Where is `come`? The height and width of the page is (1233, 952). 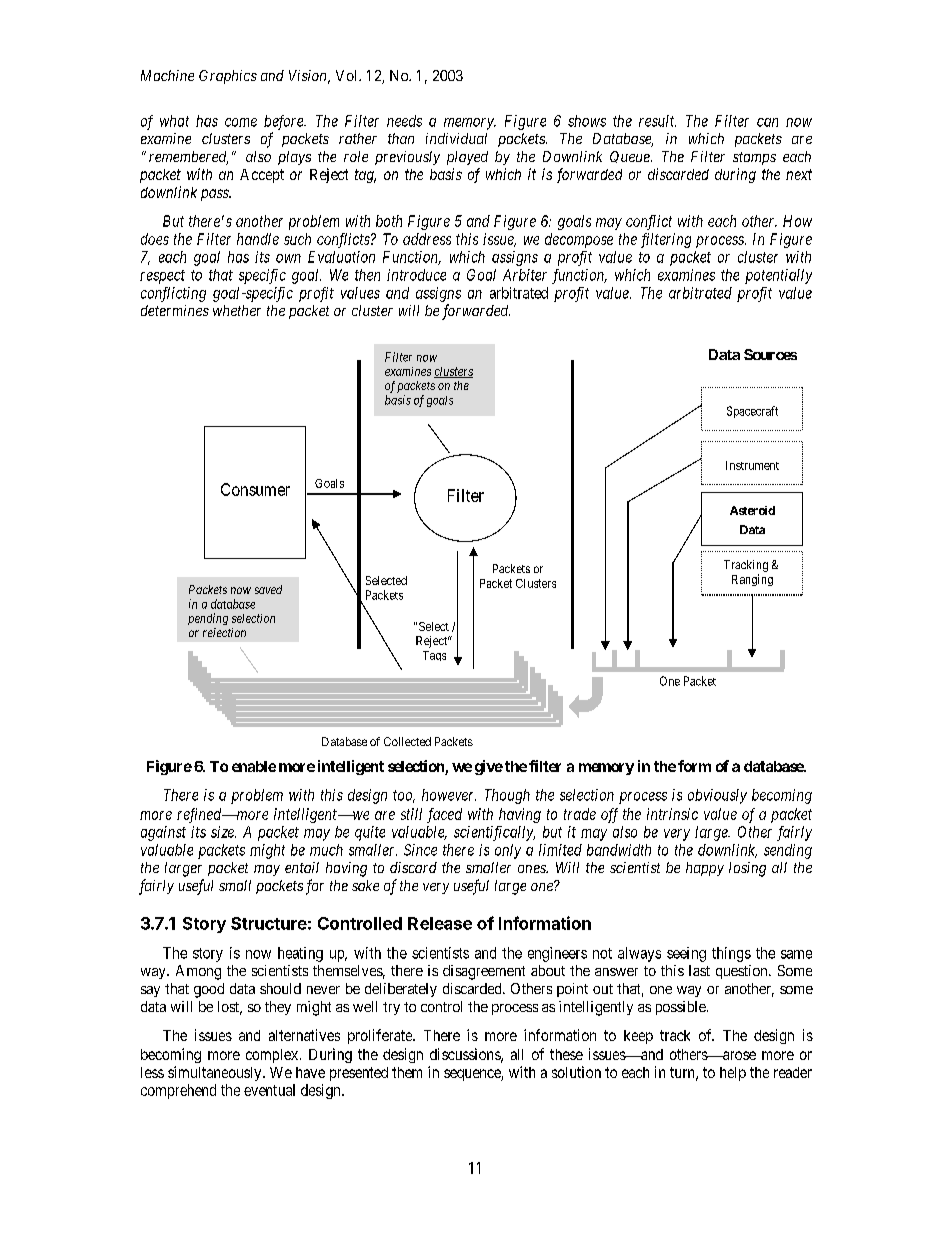
come is located at coordinates (241, 122).
